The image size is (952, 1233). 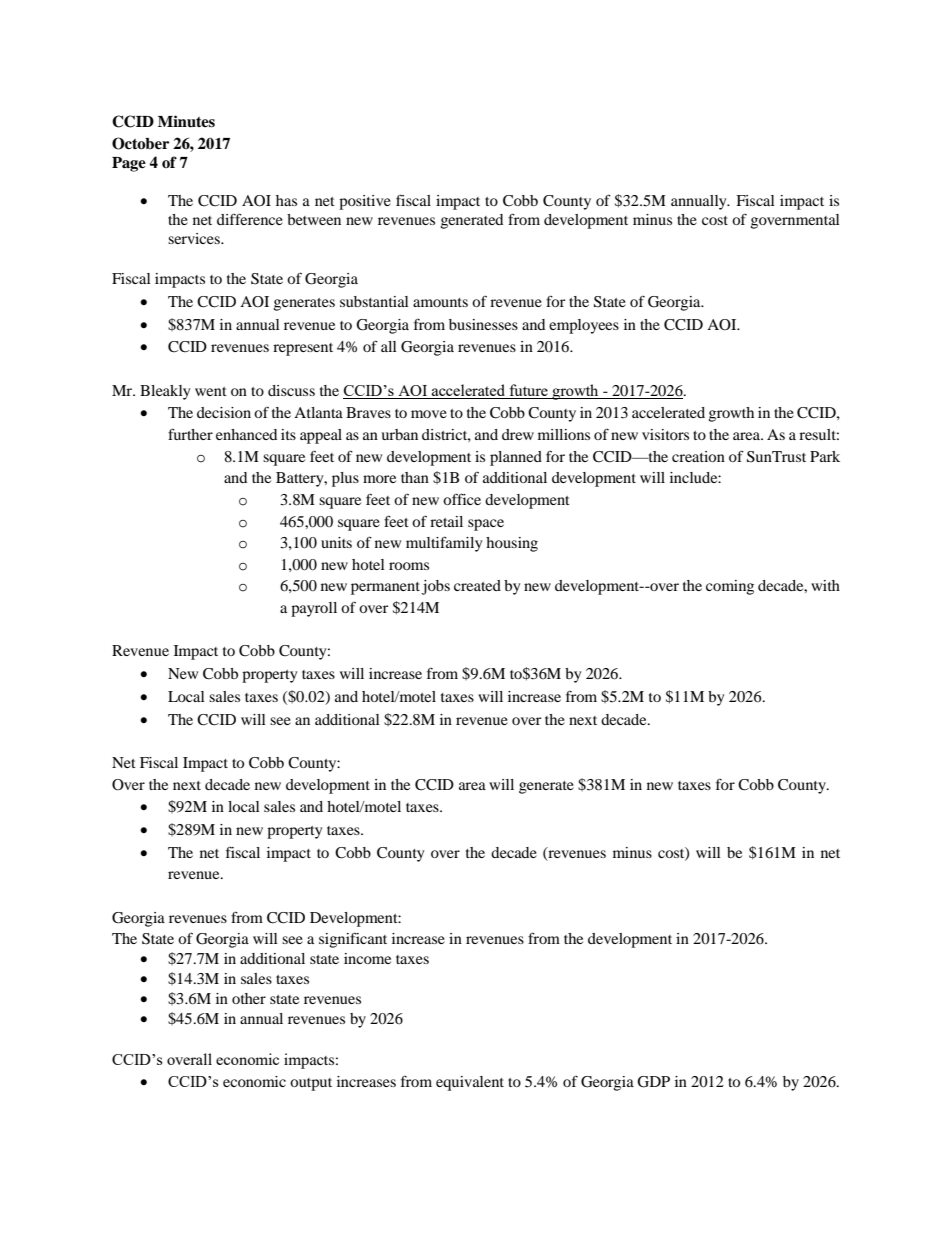 What do you see at coordinates (249, 998) in the screenshot?
I see `other` at bounding box center [249, 998].
